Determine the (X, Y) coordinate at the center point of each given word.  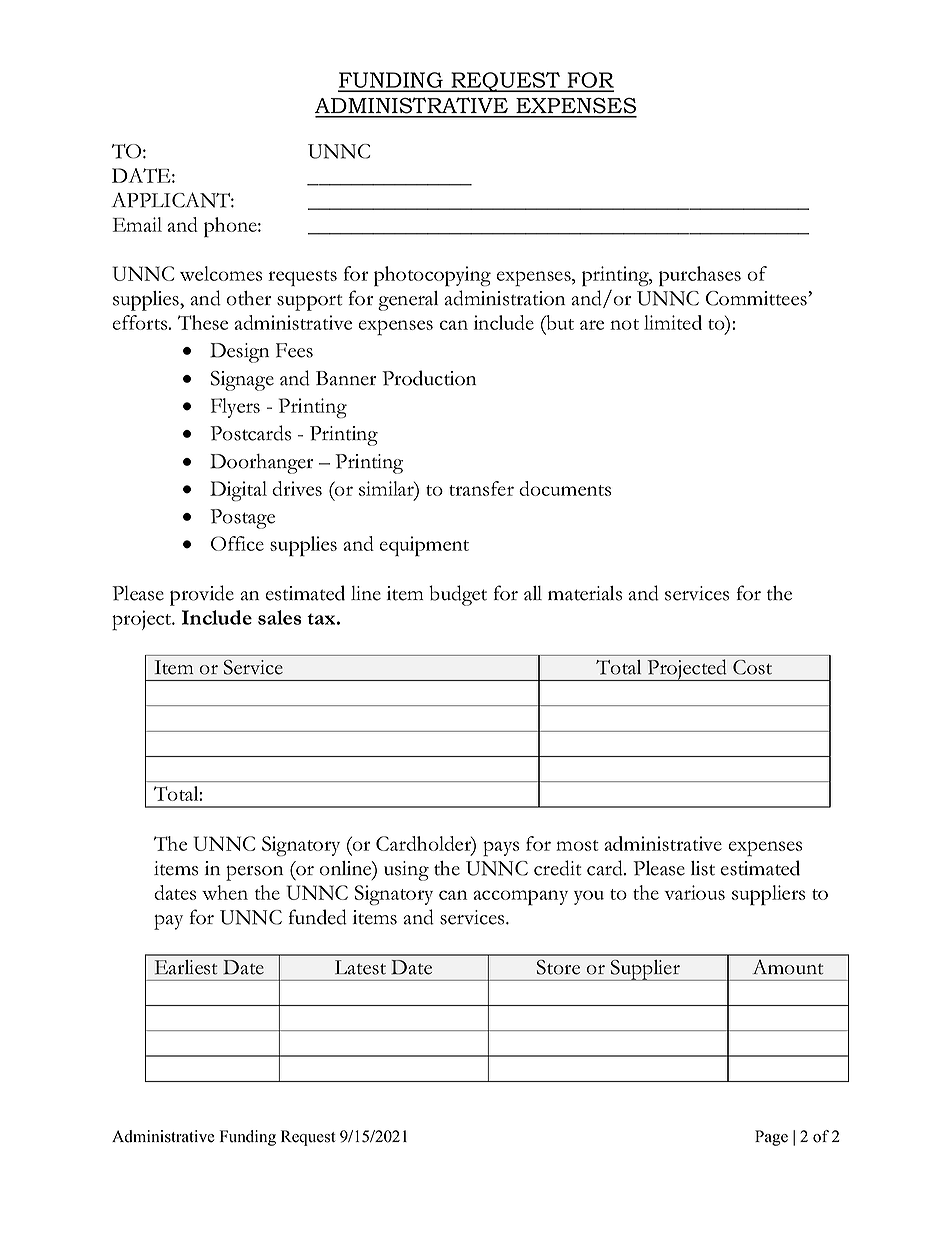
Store (558, 967)
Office (237, 543)
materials (585, 593)
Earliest (186, 967)
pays (501, 849)
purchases (700, 276)
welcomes (221, 273)
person (254, 873)
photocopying (432, 276)
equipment (424, 546)
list (703, 868)
